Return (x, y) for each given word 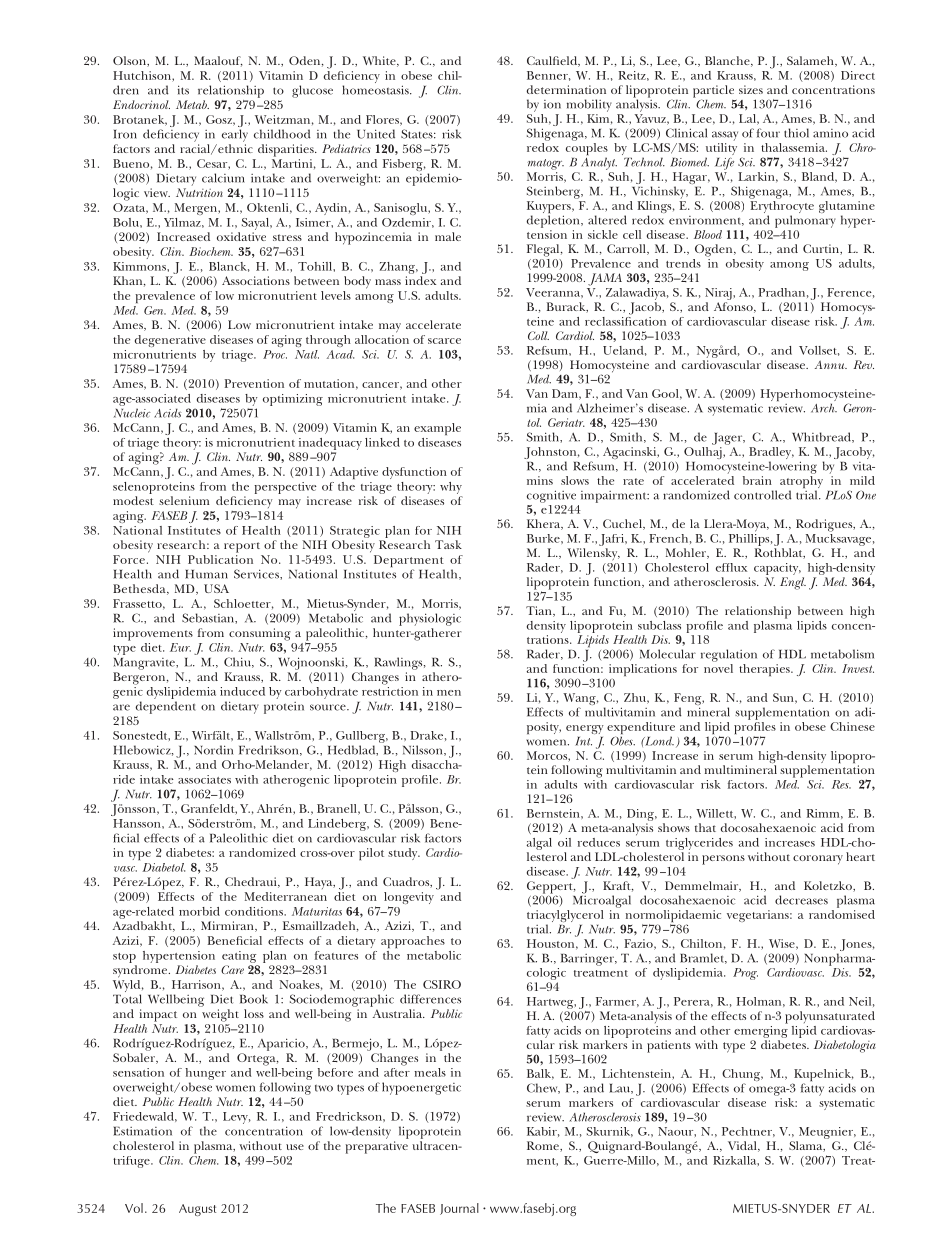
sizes (751, 89)
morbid (199, 911)
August (197, 1210)
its (183, 90)
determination (566, 89)
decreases (801, 900)
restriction (390, 690)
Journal (459, 1209)
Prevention (254, 383)
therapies (765, 670)
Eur (180, 647)
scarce (444, 341)
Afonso (734, 307)
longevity (409, 899)
